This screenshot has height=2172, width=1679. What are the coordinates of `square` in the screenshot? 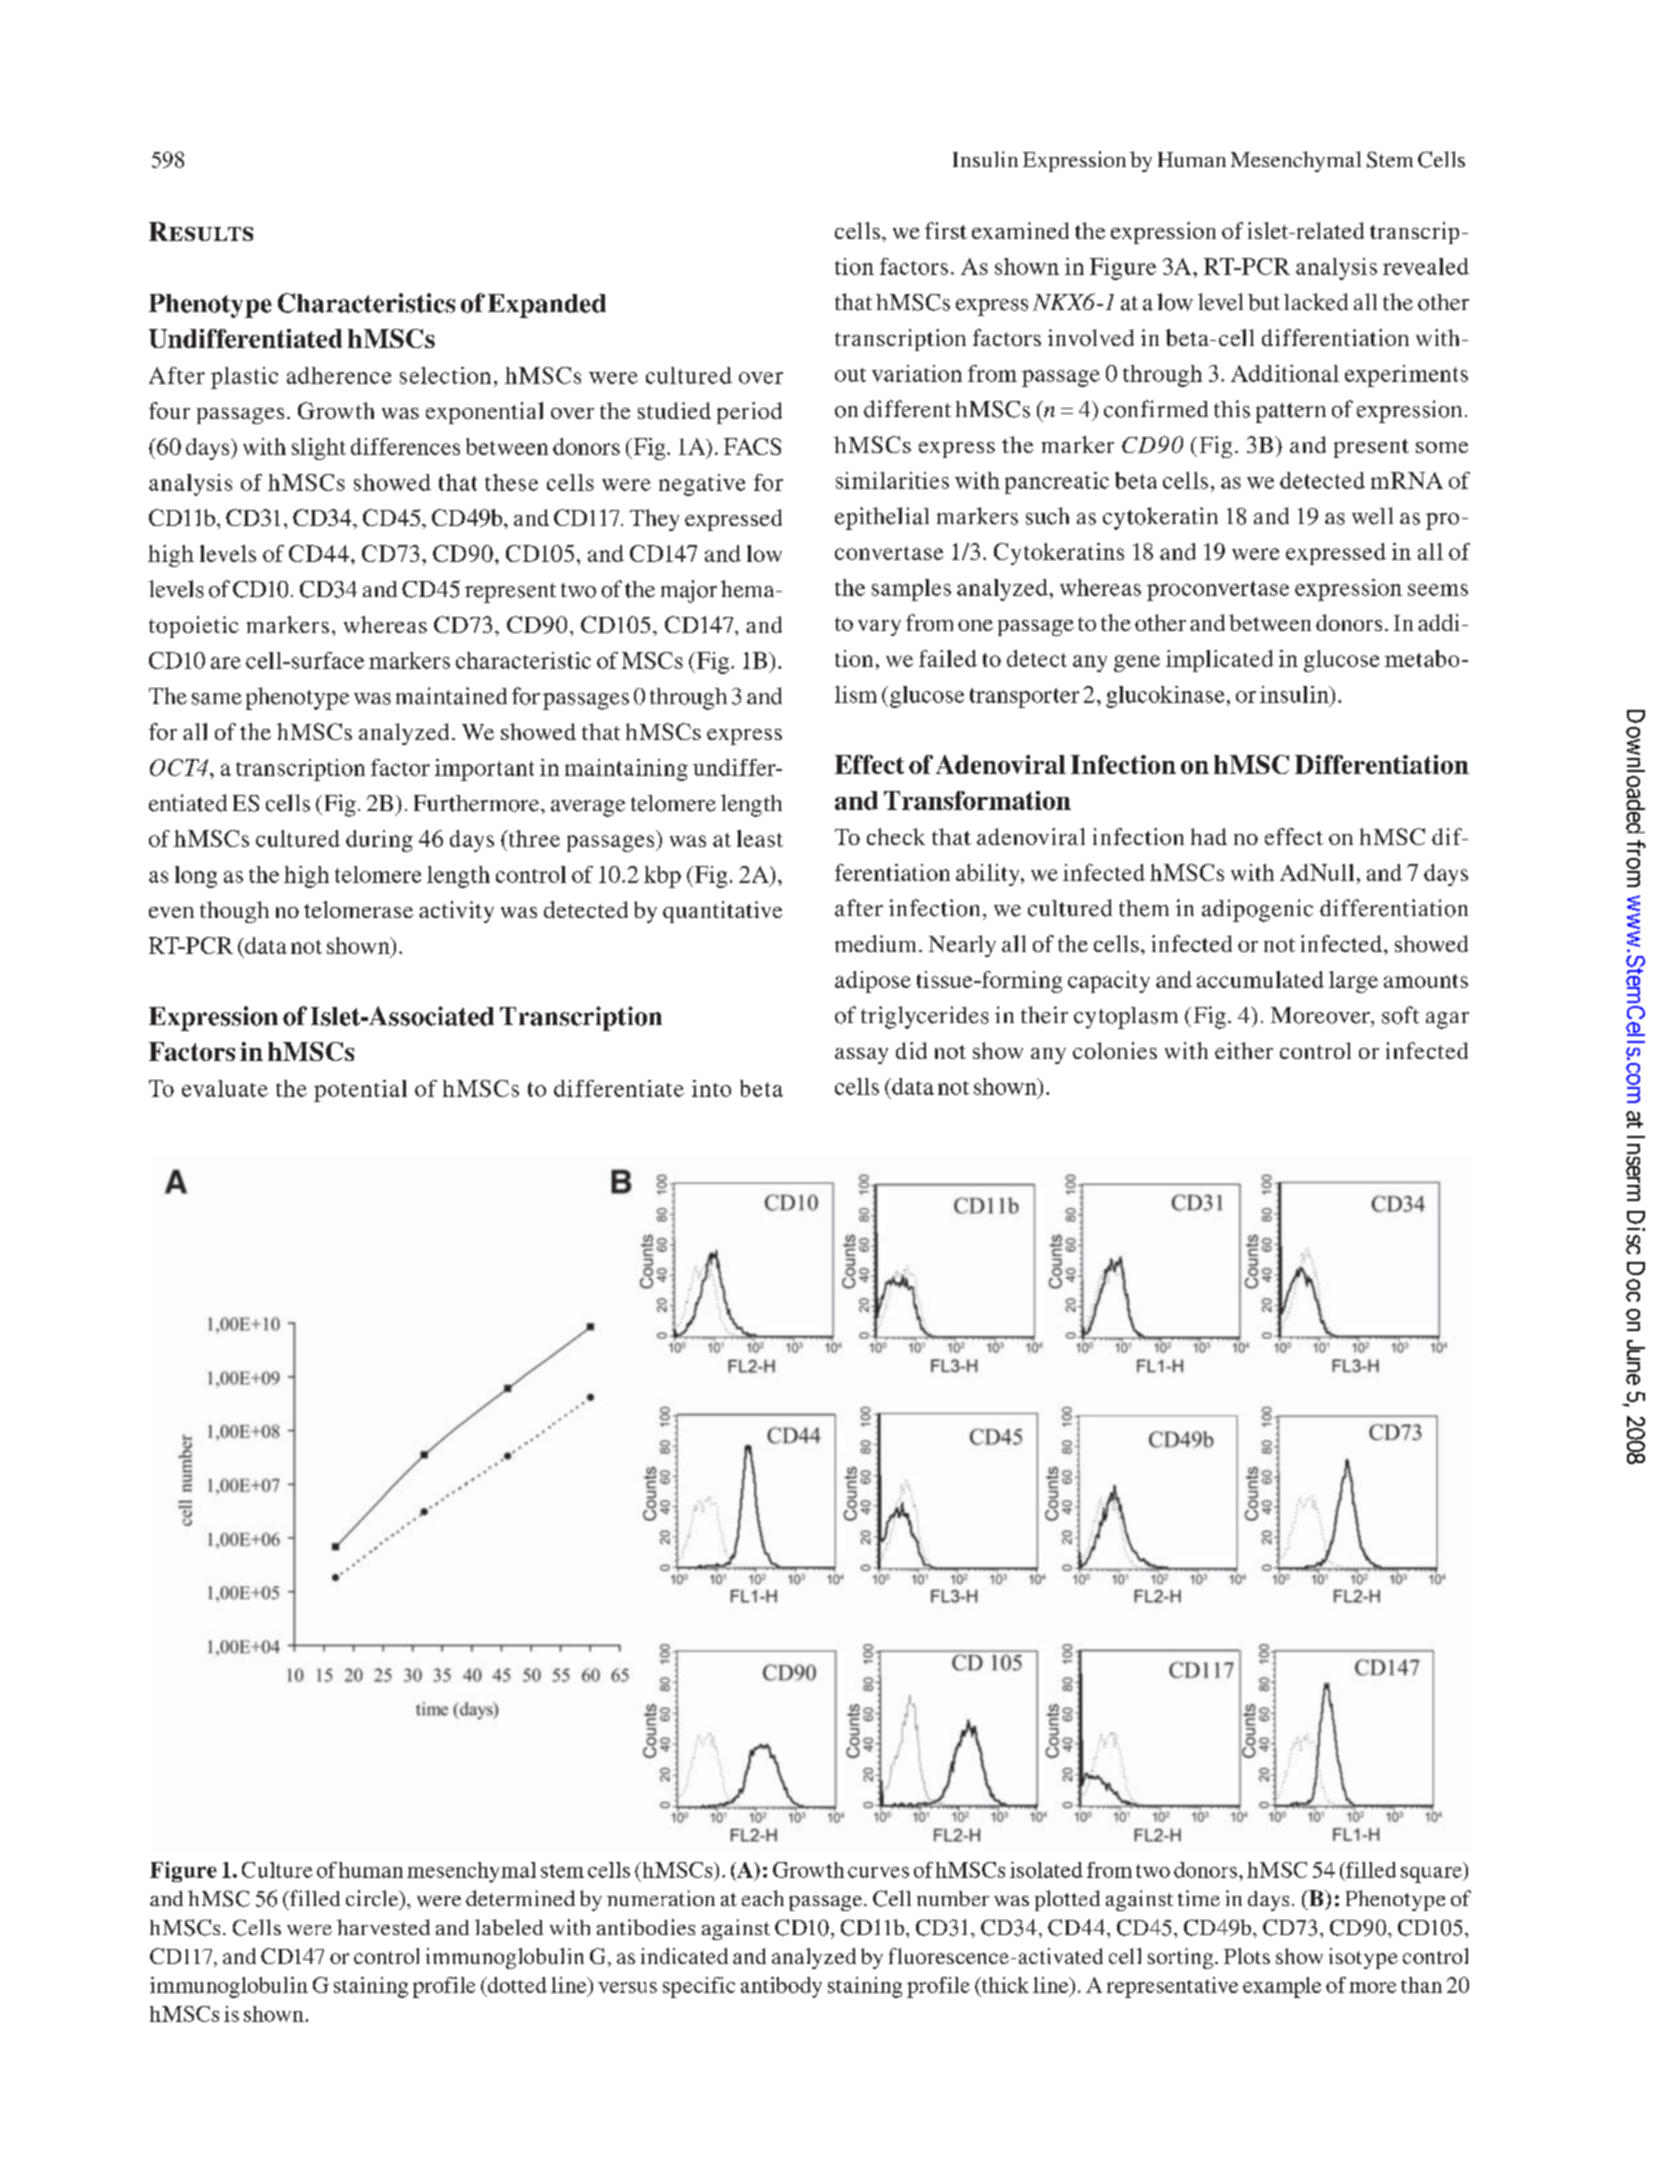 It's located at (1432, 1875).
